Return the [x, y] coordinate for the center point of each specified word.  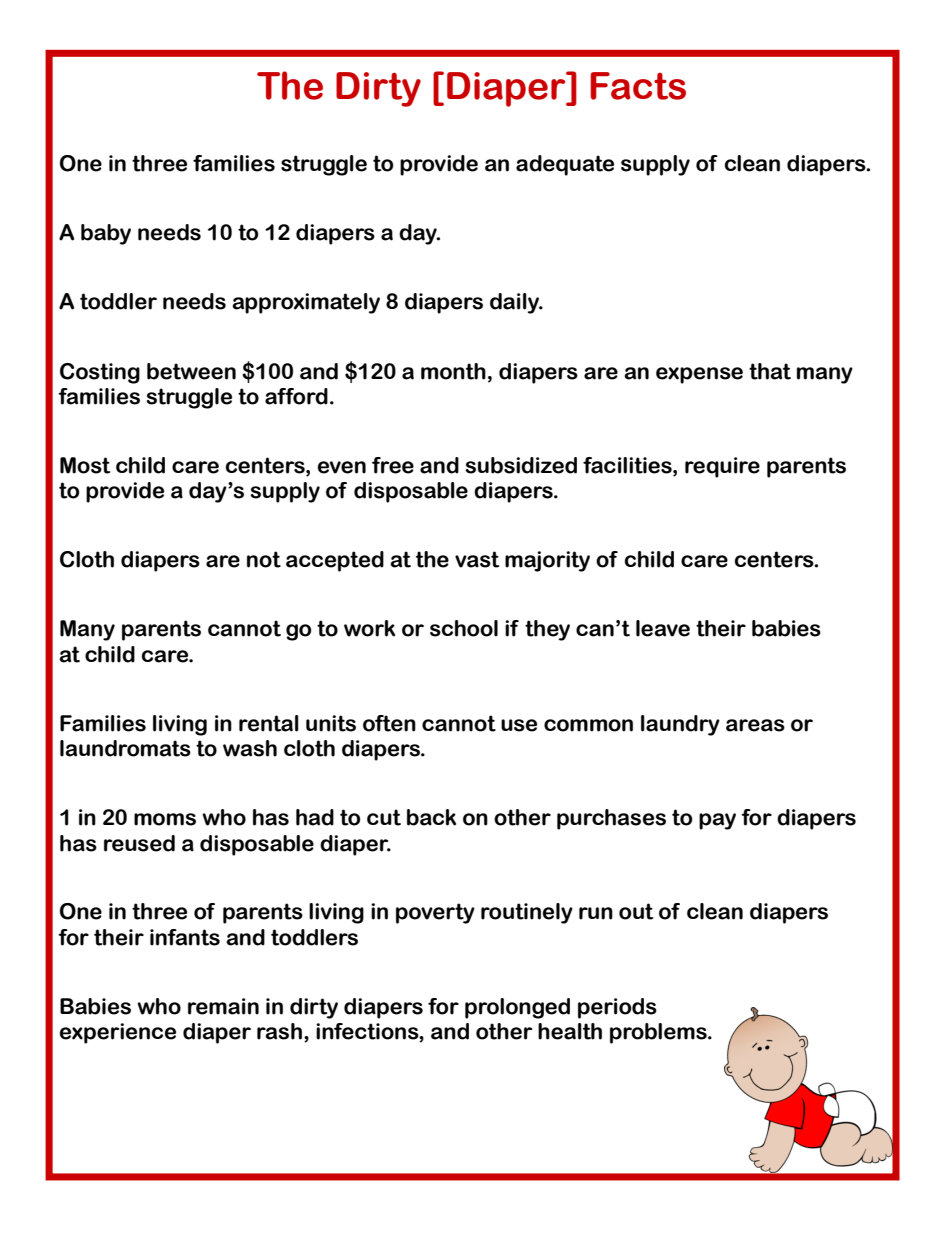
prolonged [517, 1008]
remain [223, 1006]
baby [106, 234]
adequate [565, 165]
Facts [638, 86]
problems [659, 1033]
